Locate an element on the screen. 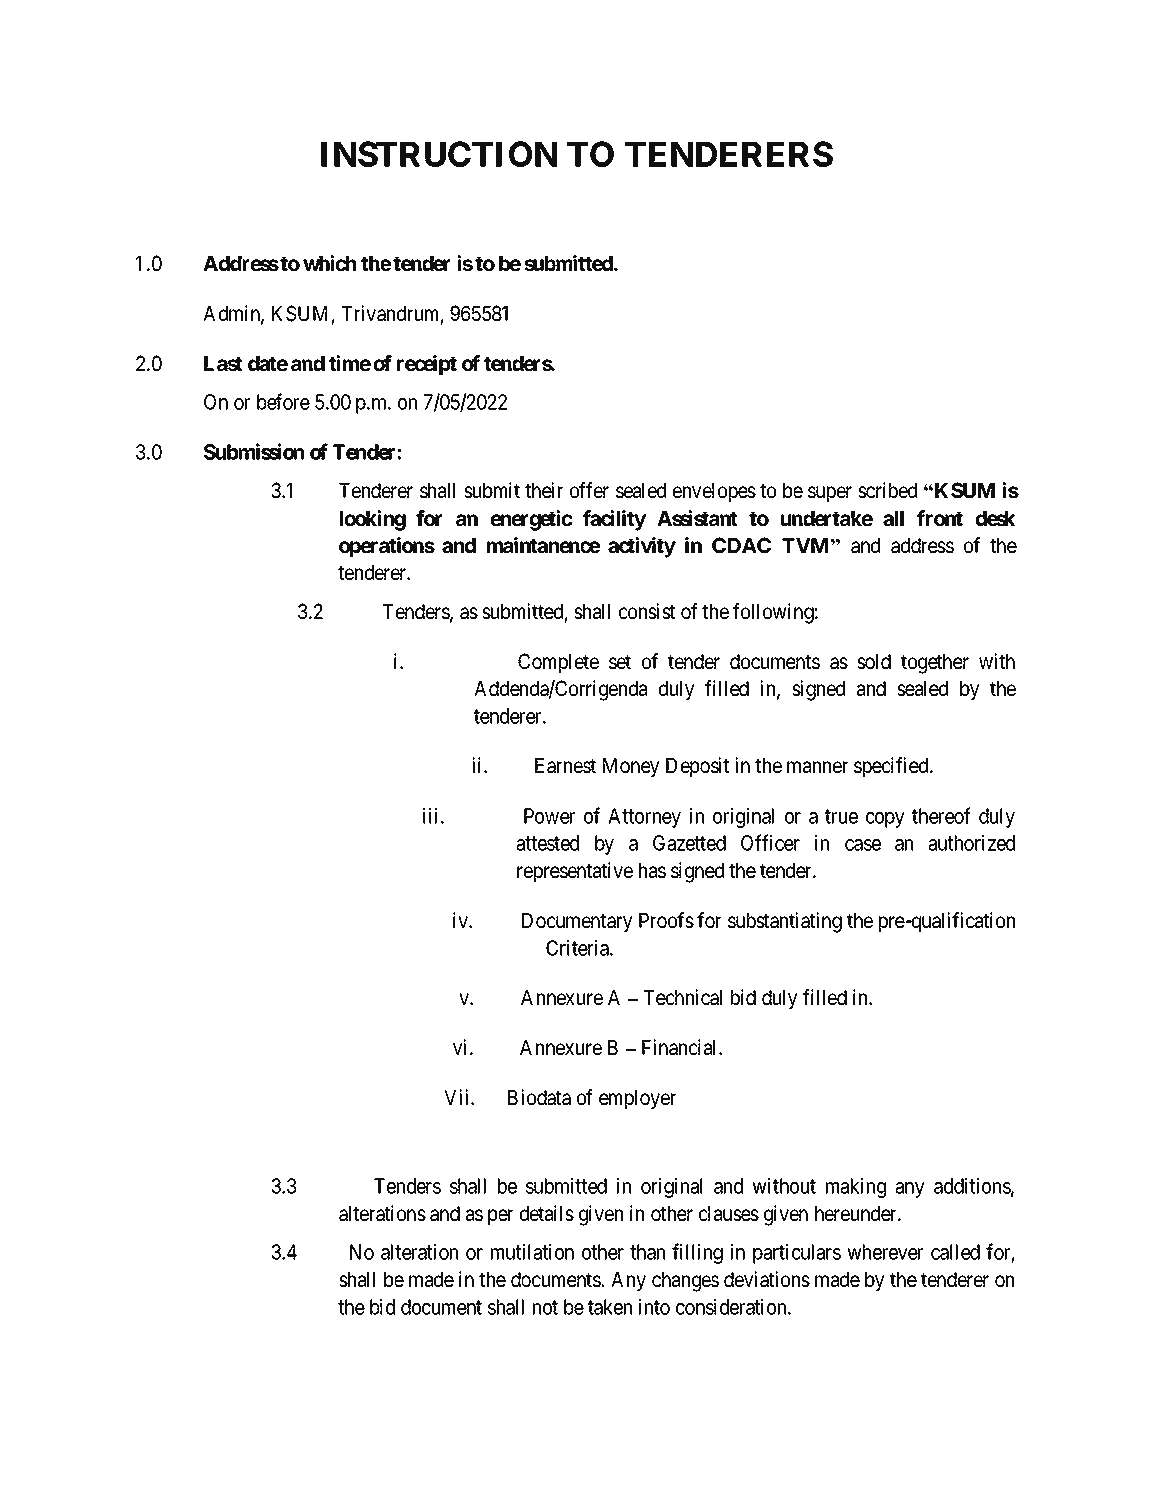  taken is located at coordinates (610, 1307).
